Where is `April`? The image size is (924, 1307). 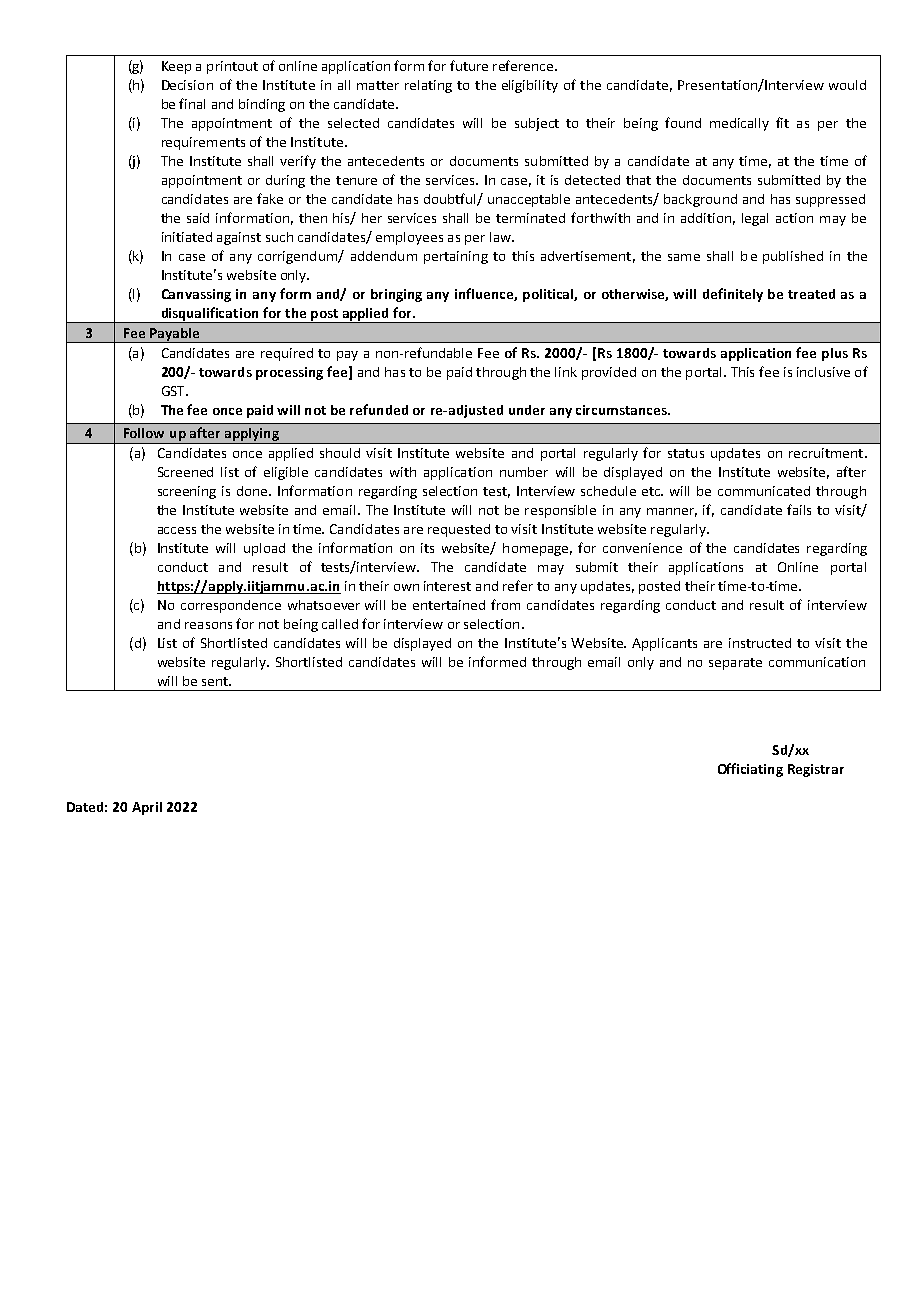 April is located at coordinates (147, 808).
